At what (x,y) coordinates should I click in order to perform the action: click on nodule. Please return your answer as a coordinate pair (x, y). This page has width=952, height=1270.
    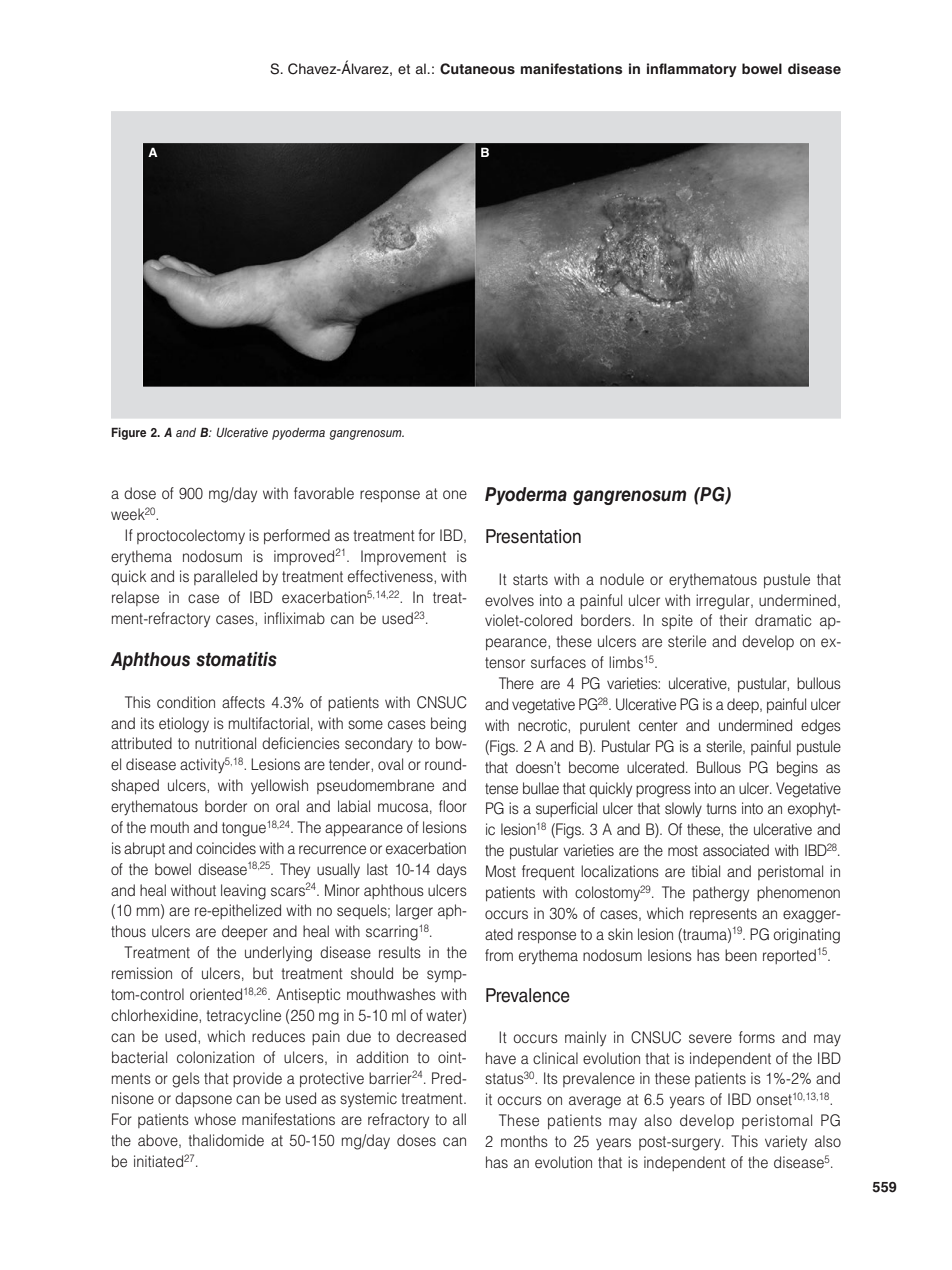
    Looking at the image, I should click on (622, 579).
